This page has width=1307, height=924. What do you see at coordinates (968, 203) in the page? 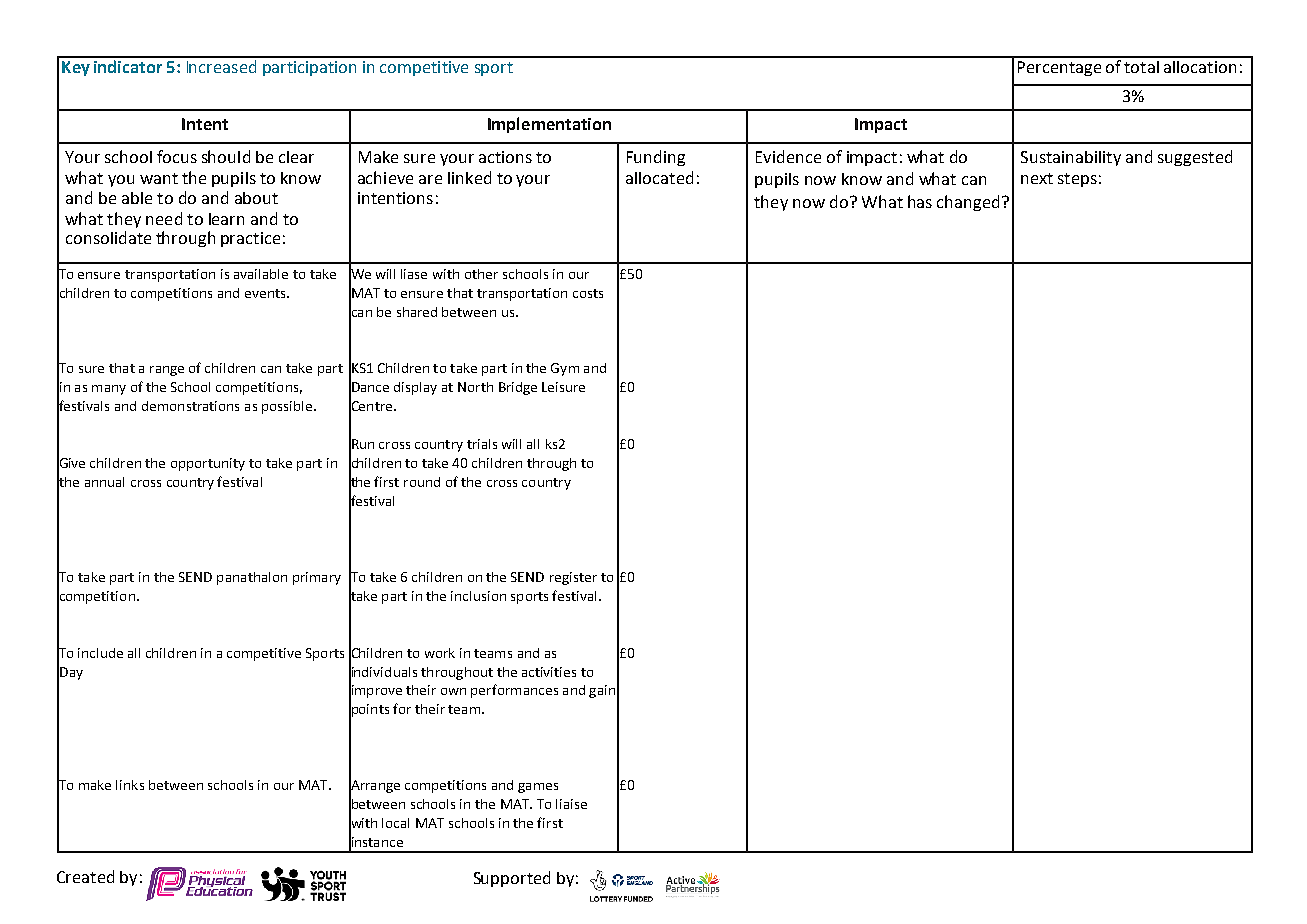
I see `changed` at bounding box center [968, 203].
